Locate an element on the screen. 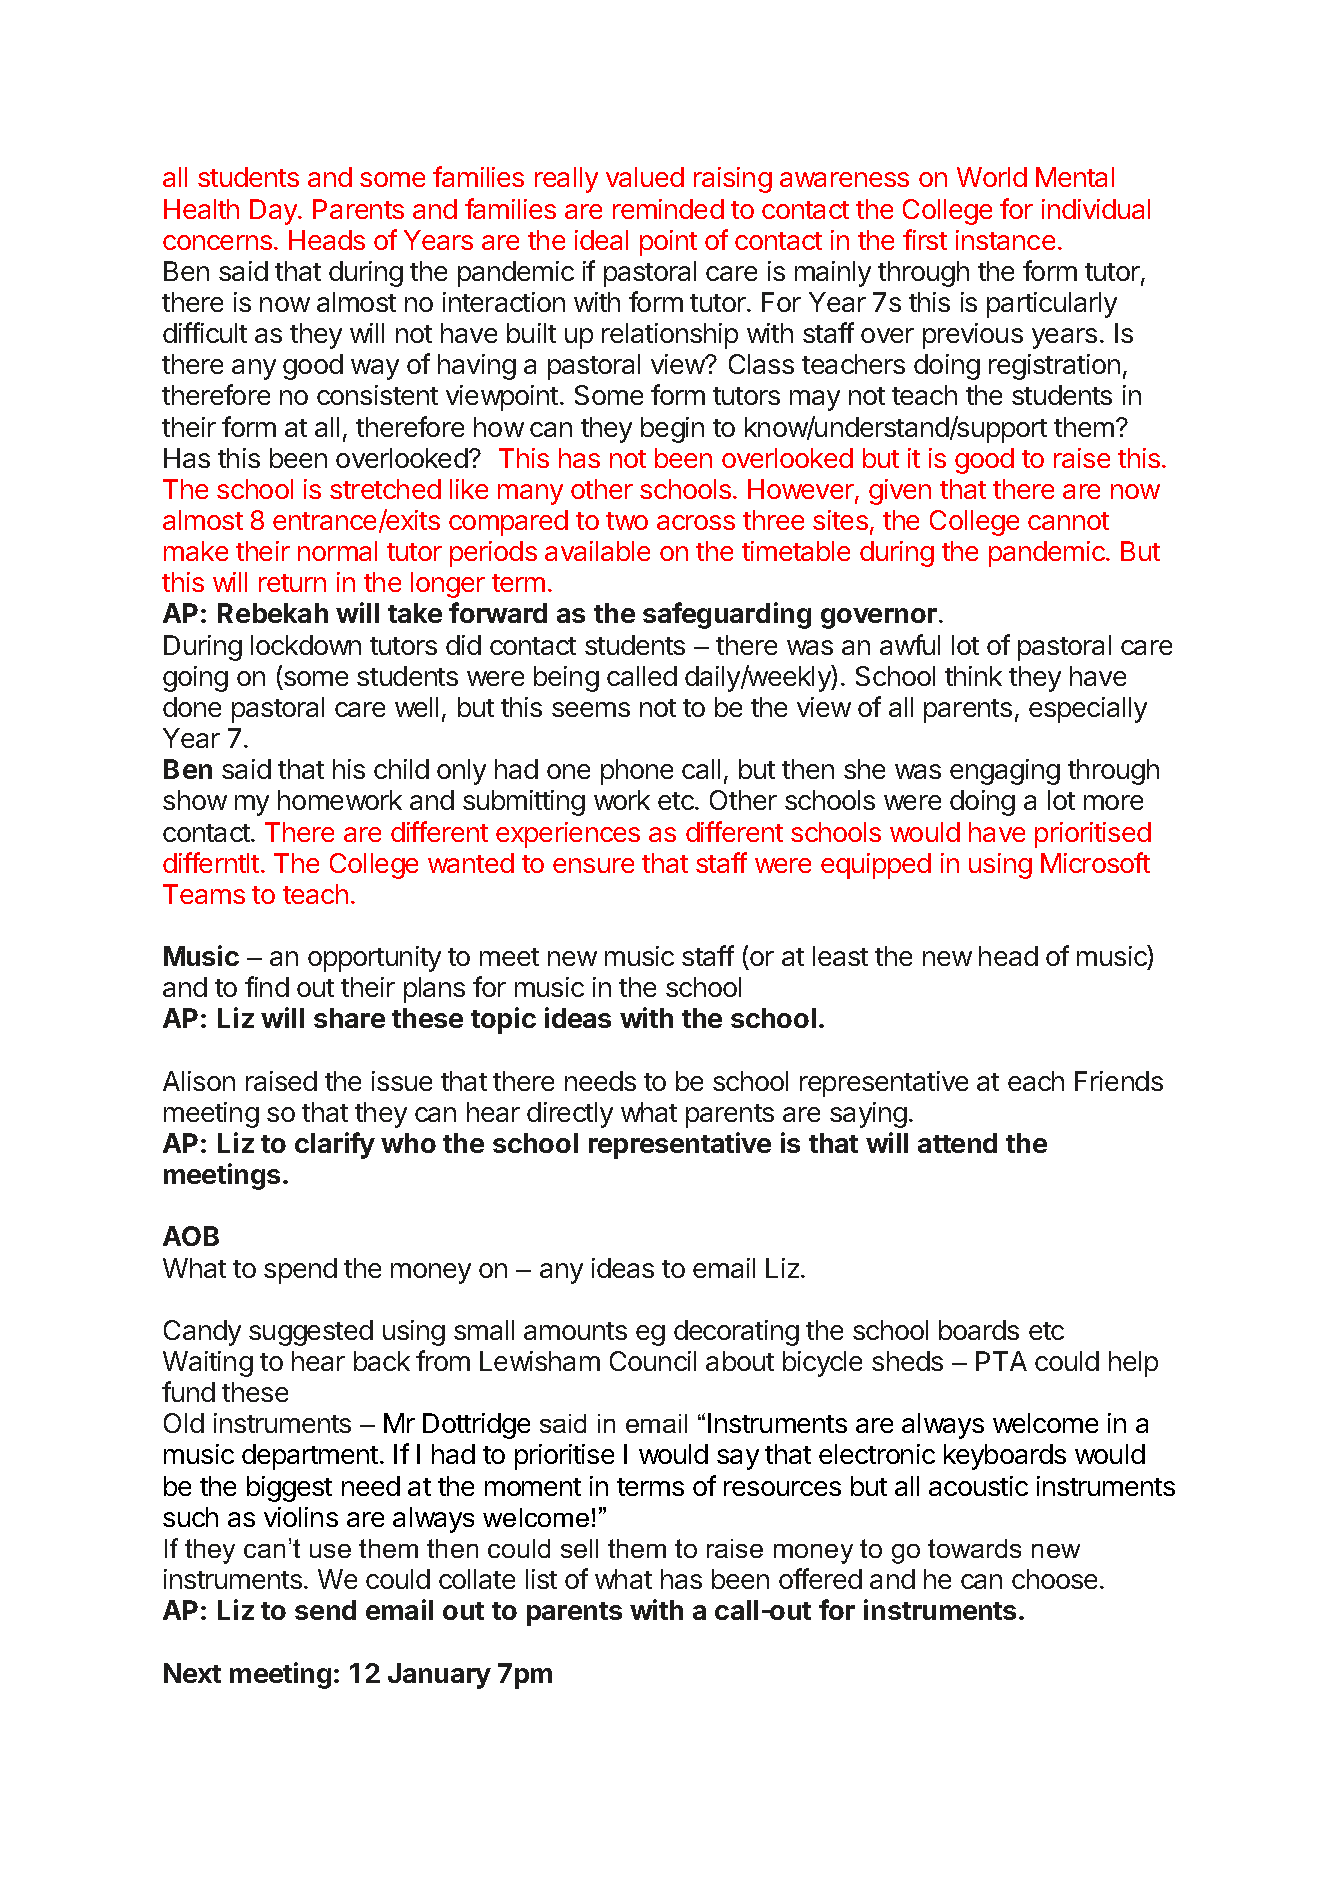  sell is located at coordinates (579, 1548).
